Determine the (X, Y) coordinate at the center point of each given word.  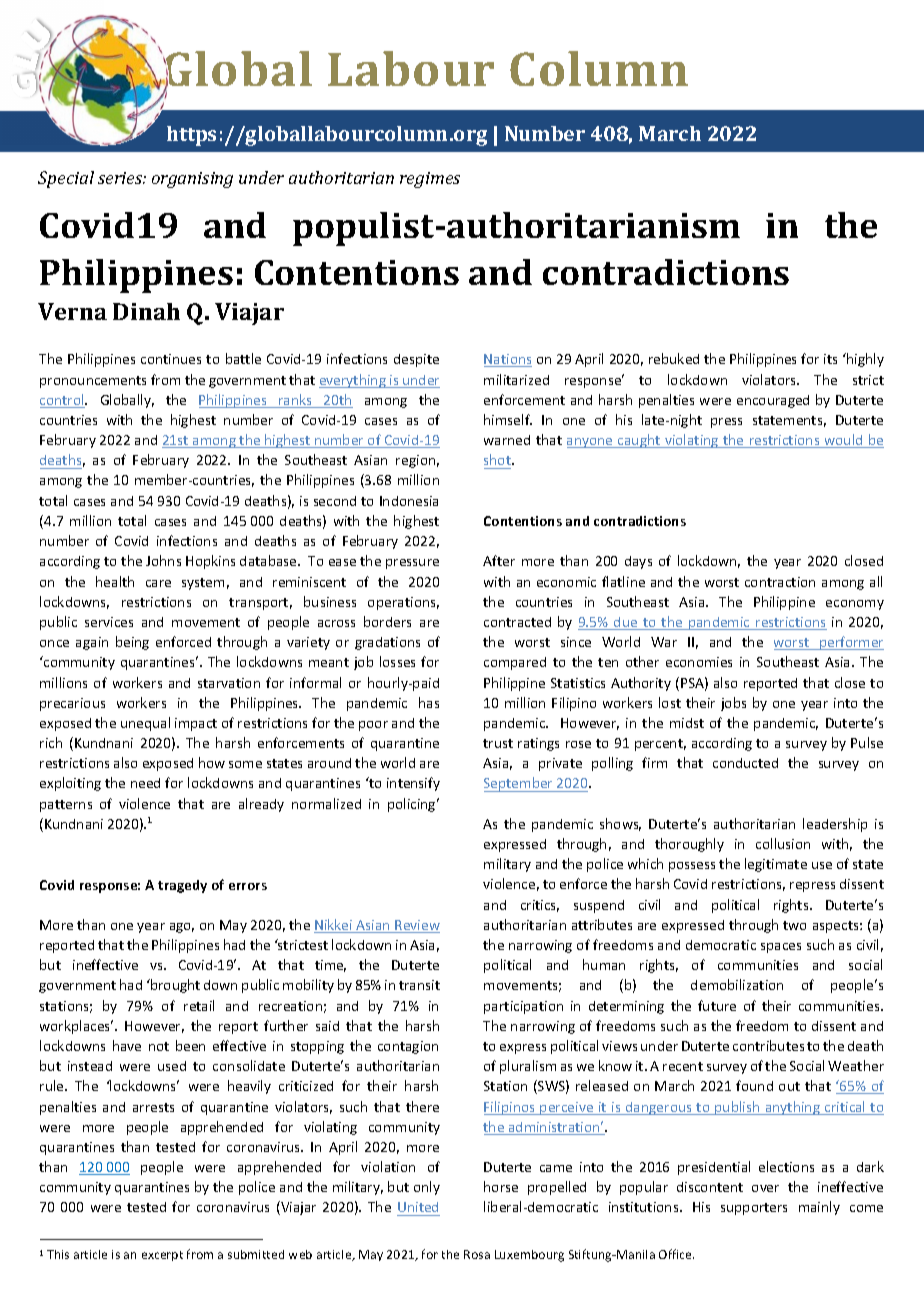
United (418, 1209)
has (429, 702)
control (63, 401)
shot (498, 459)
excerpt (162, 1256)
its (830, 359)
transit (419, 985)
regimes (430, 180)
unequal (145, 724)
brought (174, 986)
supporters (754, 1209)
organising (192, 180)
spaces (781, 948)
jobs (733, 704)
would (844, 441)
